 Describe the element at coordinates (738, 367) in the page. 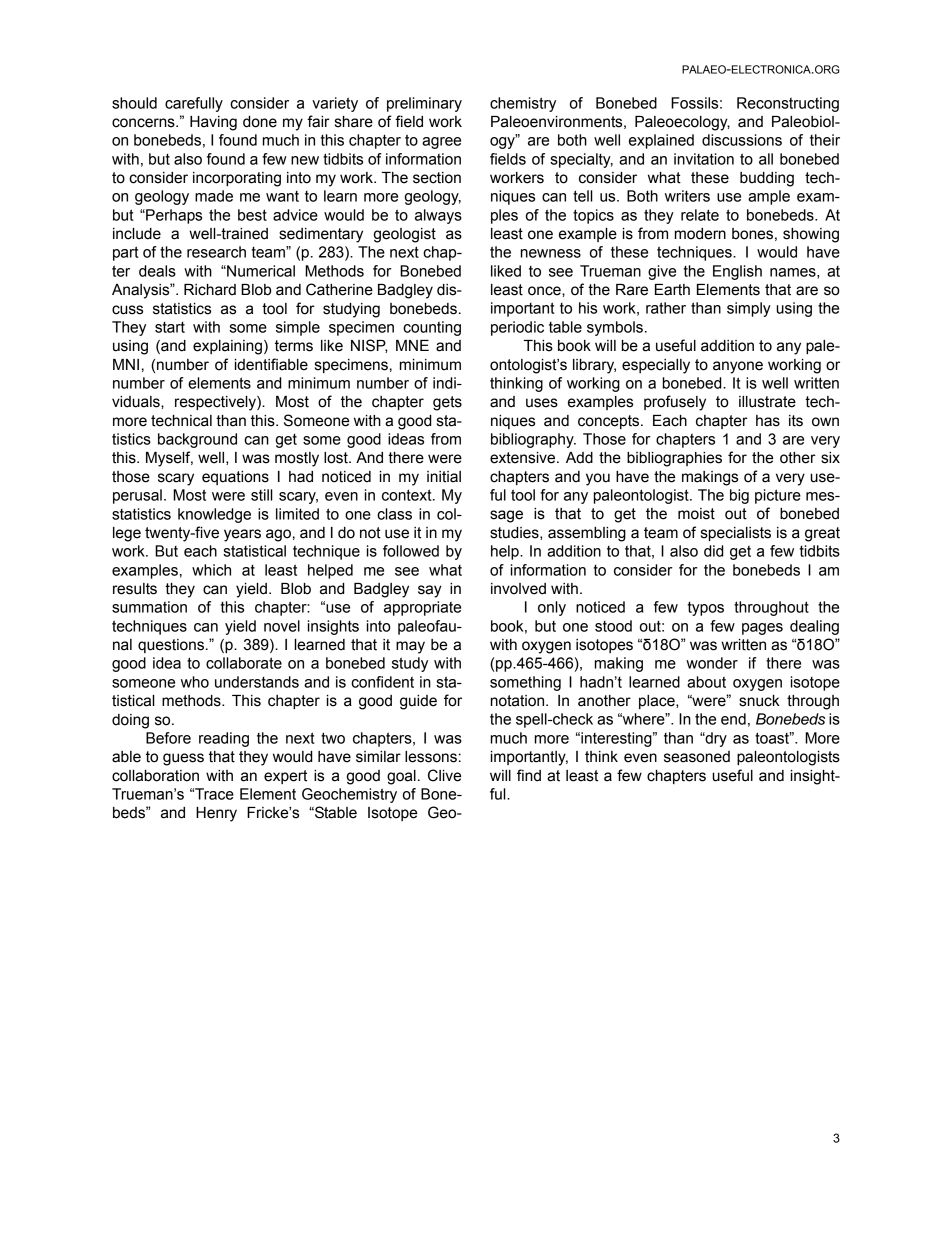

I see `anyone` at that location.
